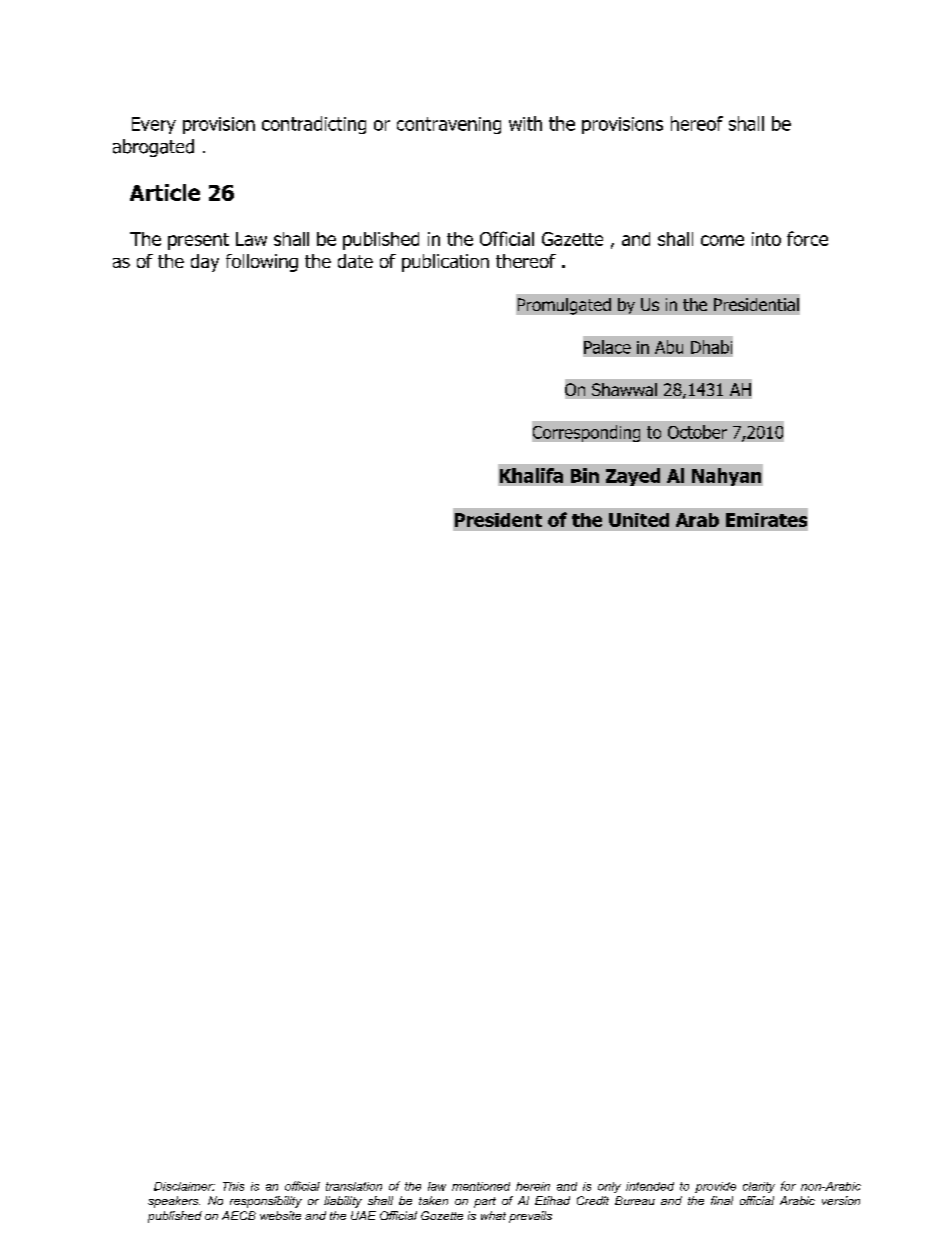 The width and height of the screenshot is (952, 1233). What do you see at coordinates (262, 263) in the screenshot?
I see `following` at bounding box center [262, 263].
